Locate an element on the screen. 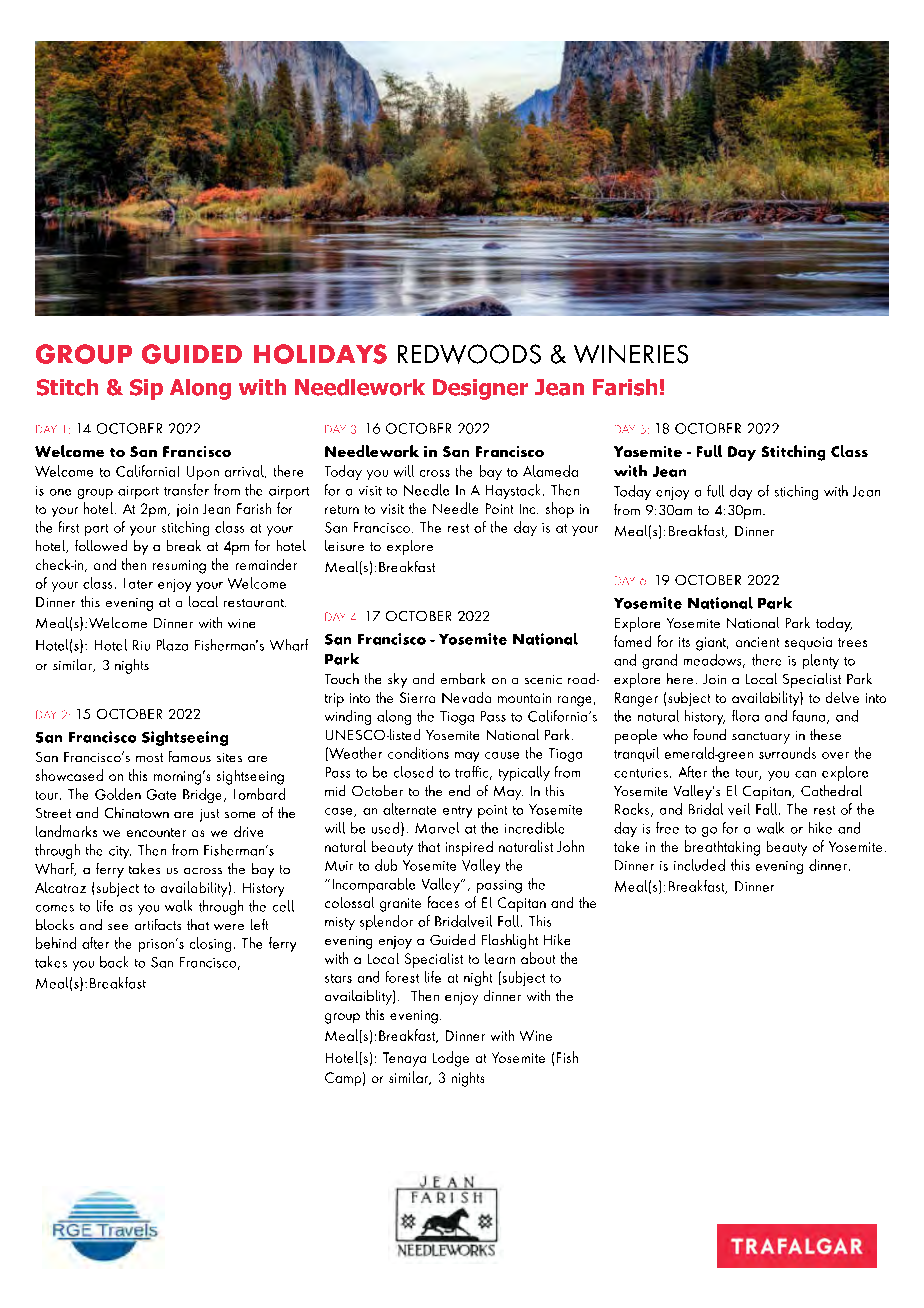 This screenshot has width=924, height=1308. Lodge is located at coordinates (451, 1059).
